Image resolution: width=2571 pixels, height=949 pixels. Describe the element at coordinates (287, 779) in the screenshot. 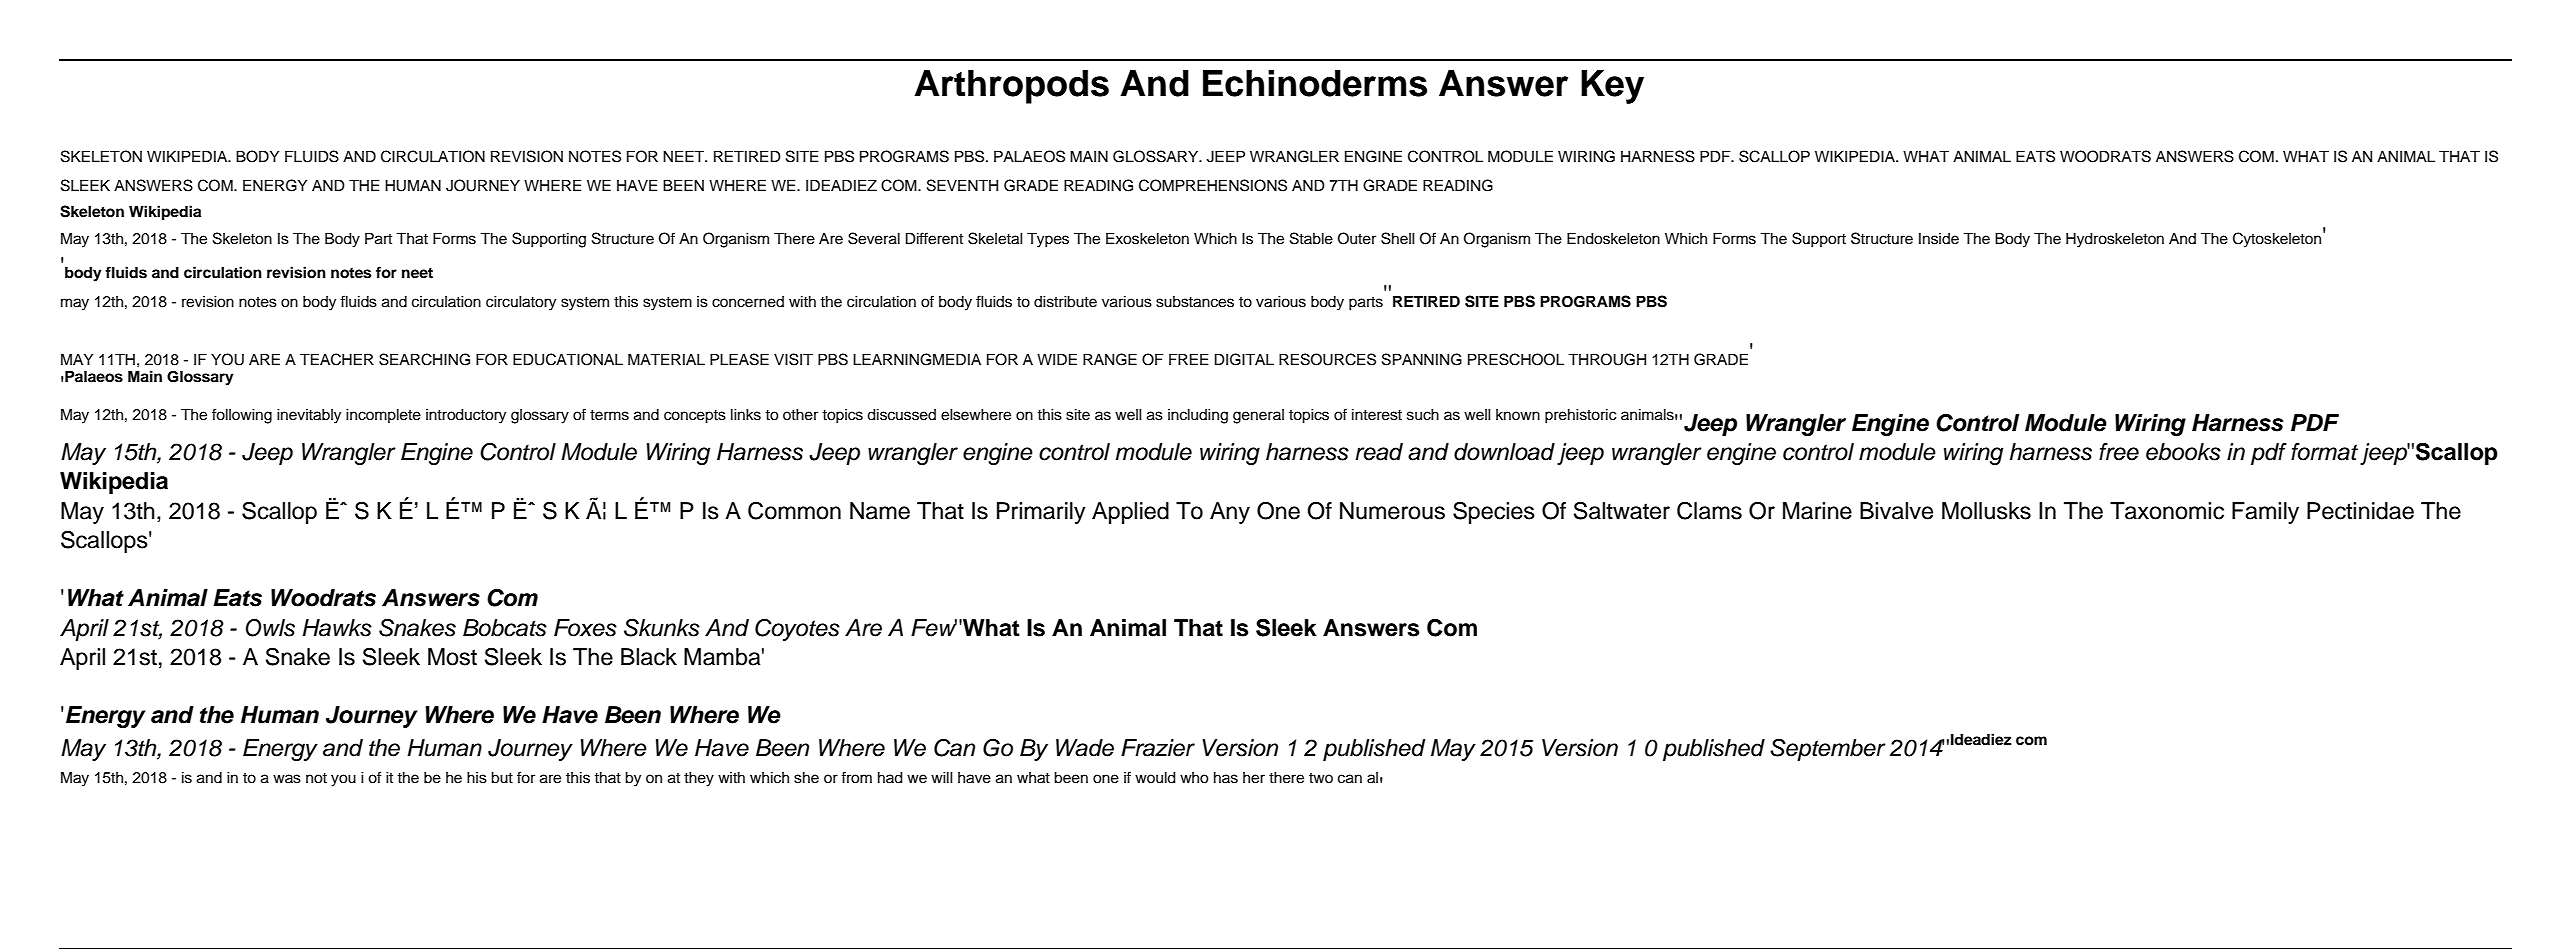

I see `was` at that location.
